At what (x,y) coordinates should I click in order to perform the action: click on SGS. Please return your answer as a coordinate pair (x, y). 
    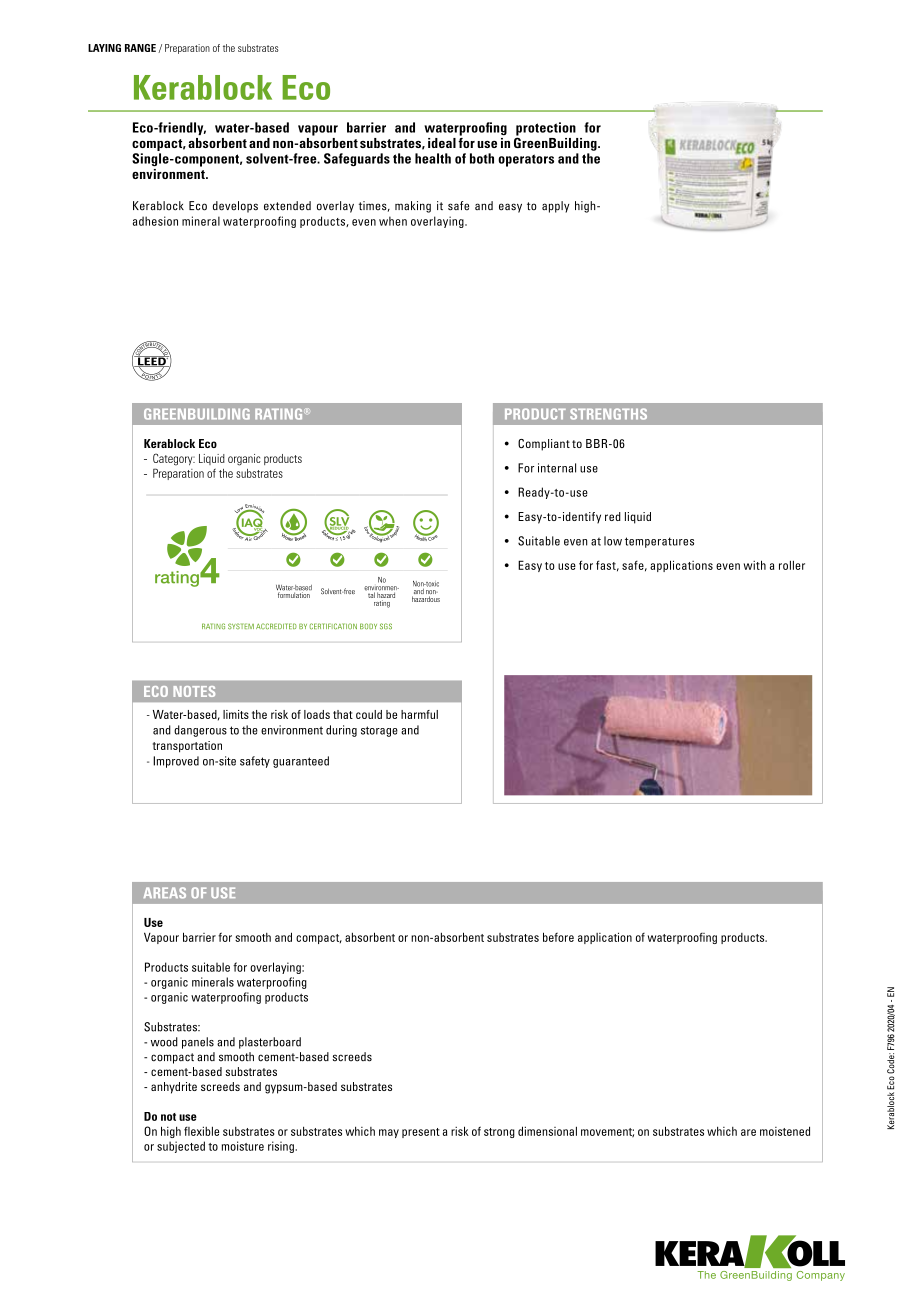
    Looking at the image, I should click on (386, 626).
